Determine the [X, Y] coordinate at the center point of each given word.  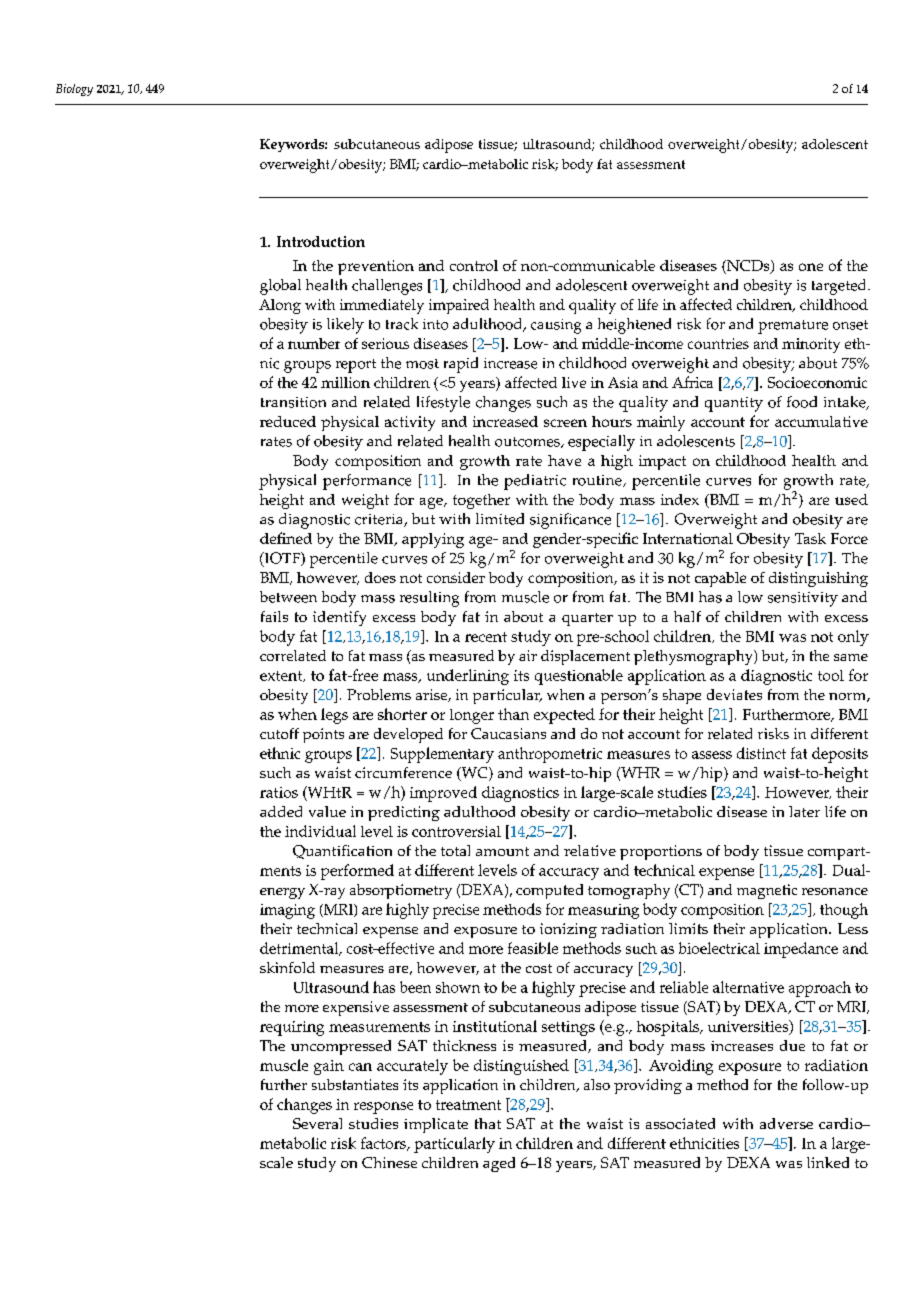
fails [274, 616]
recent [486, 637]
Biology [74, 90]
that [488, 1123]
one [811, 267]
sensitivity [803, 599]
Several [317, 1123]
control [474, 265]
